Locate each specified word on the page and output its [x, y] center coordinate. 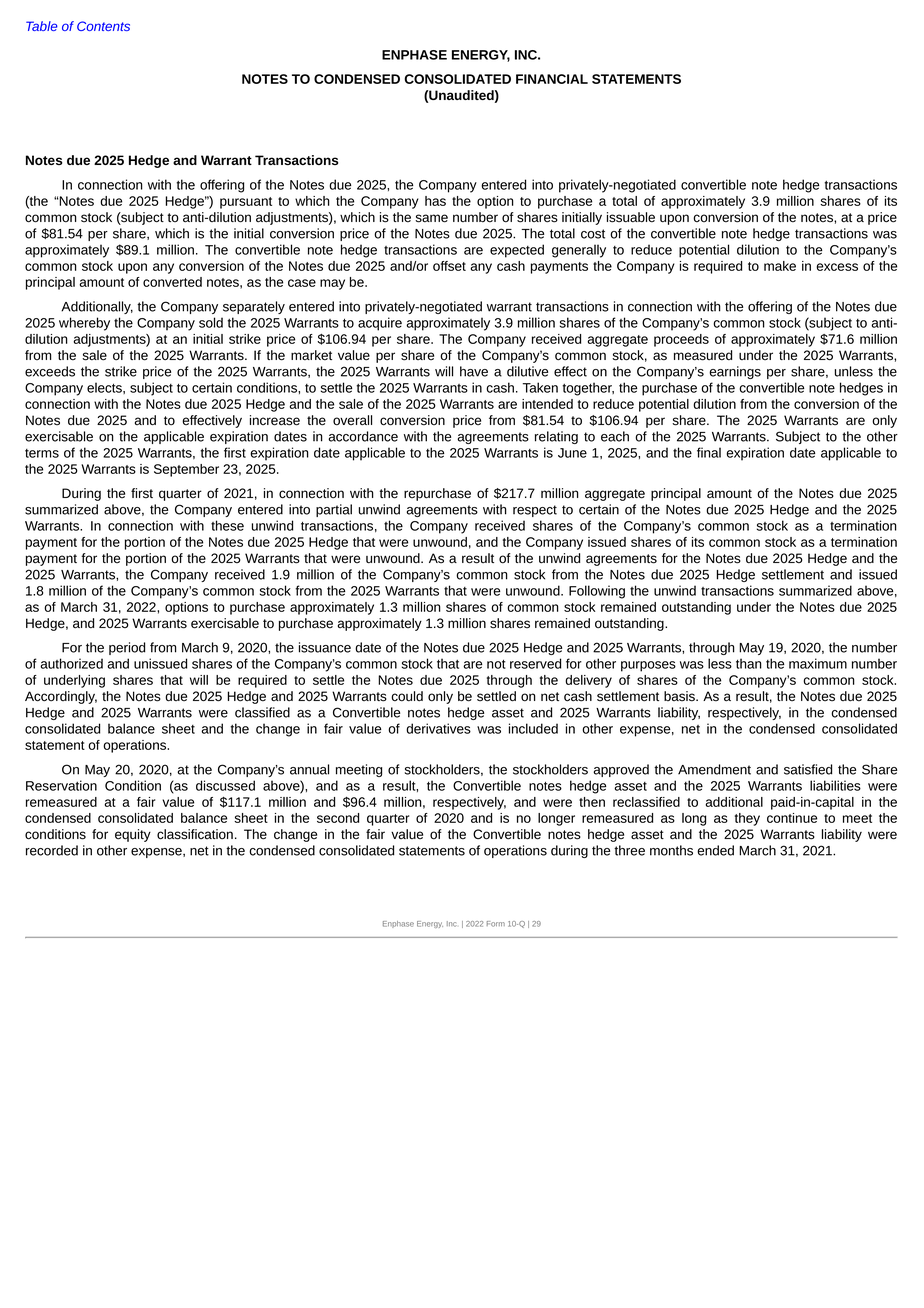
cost [593, 234]
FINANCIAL [552, 79]
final [709, 452]
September [186, 470]
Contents [103, 26]
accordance [363, 436]
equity [133, 835]
